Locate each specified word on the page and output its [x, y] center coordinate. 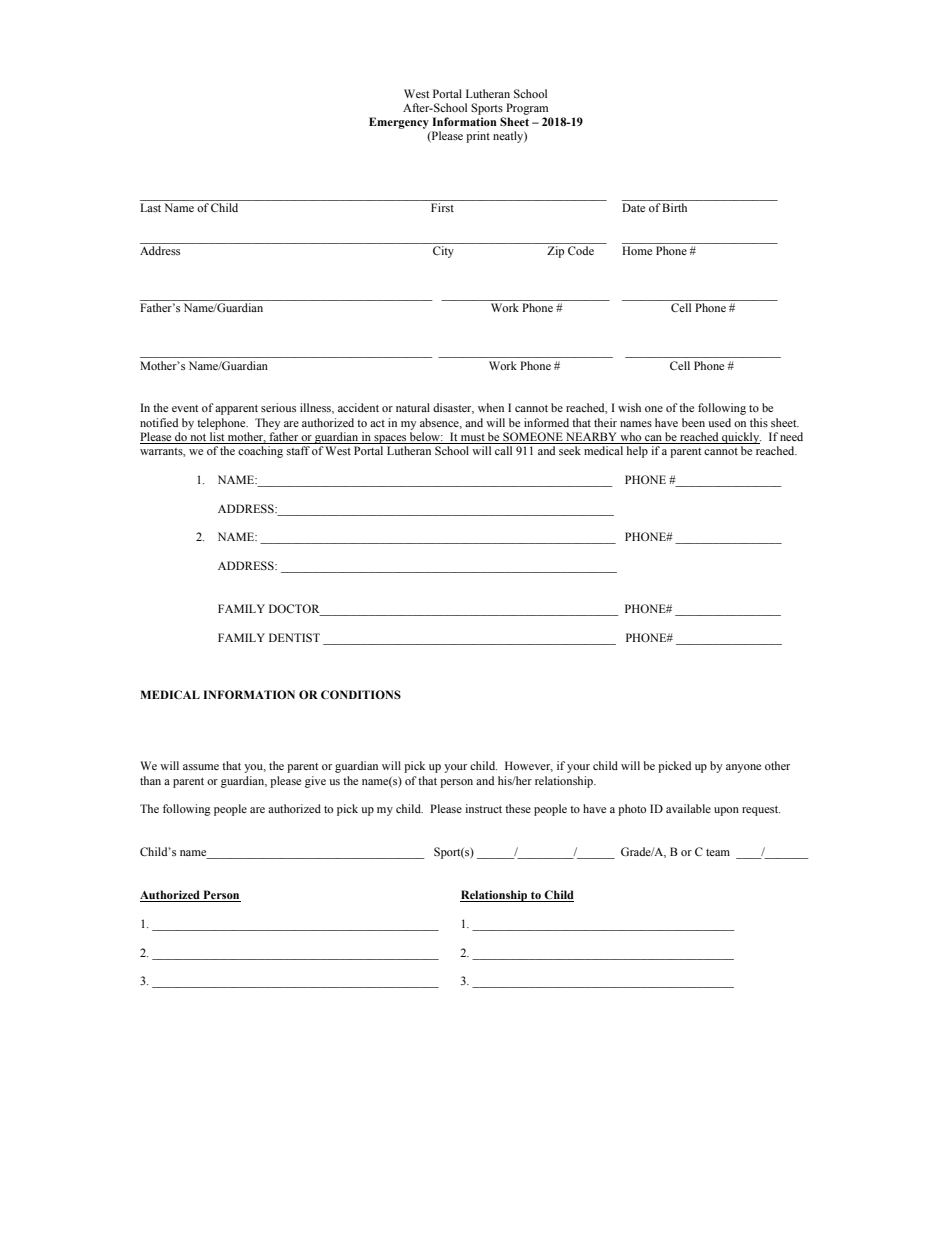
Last [150, 207]
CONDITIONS [361, 694]
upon [726, 811]
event [185, 408]
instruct [483, 808]
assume [201, 767]
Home [637, 250]
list [217, 438]
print [478, 137]
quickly [740, 438]
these [518, 808]
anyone [743, 768]
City [443, 252]
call [503, 450]
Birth [674, 207]
